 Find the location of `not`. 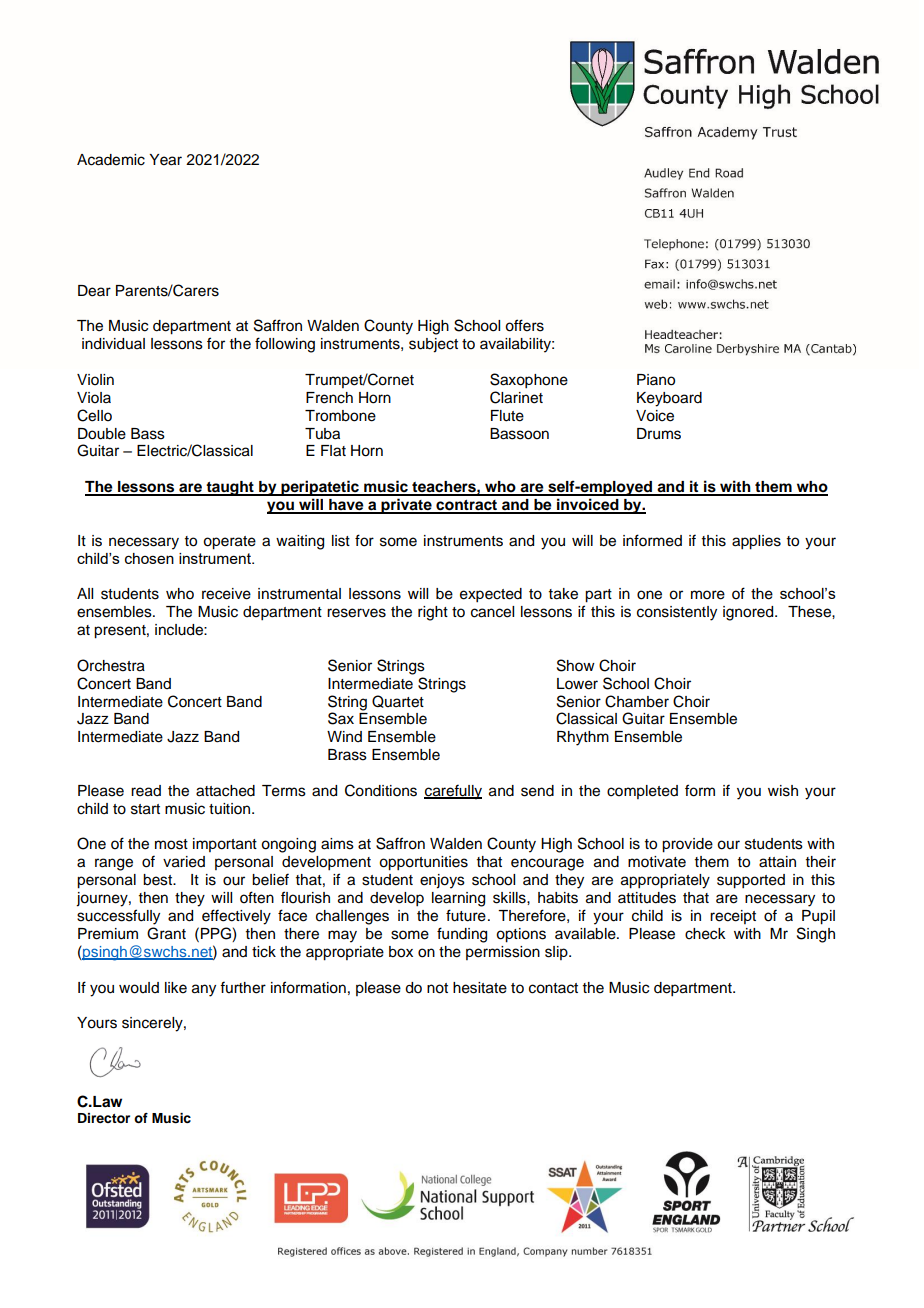

not is located at coordinates (437, 988).
